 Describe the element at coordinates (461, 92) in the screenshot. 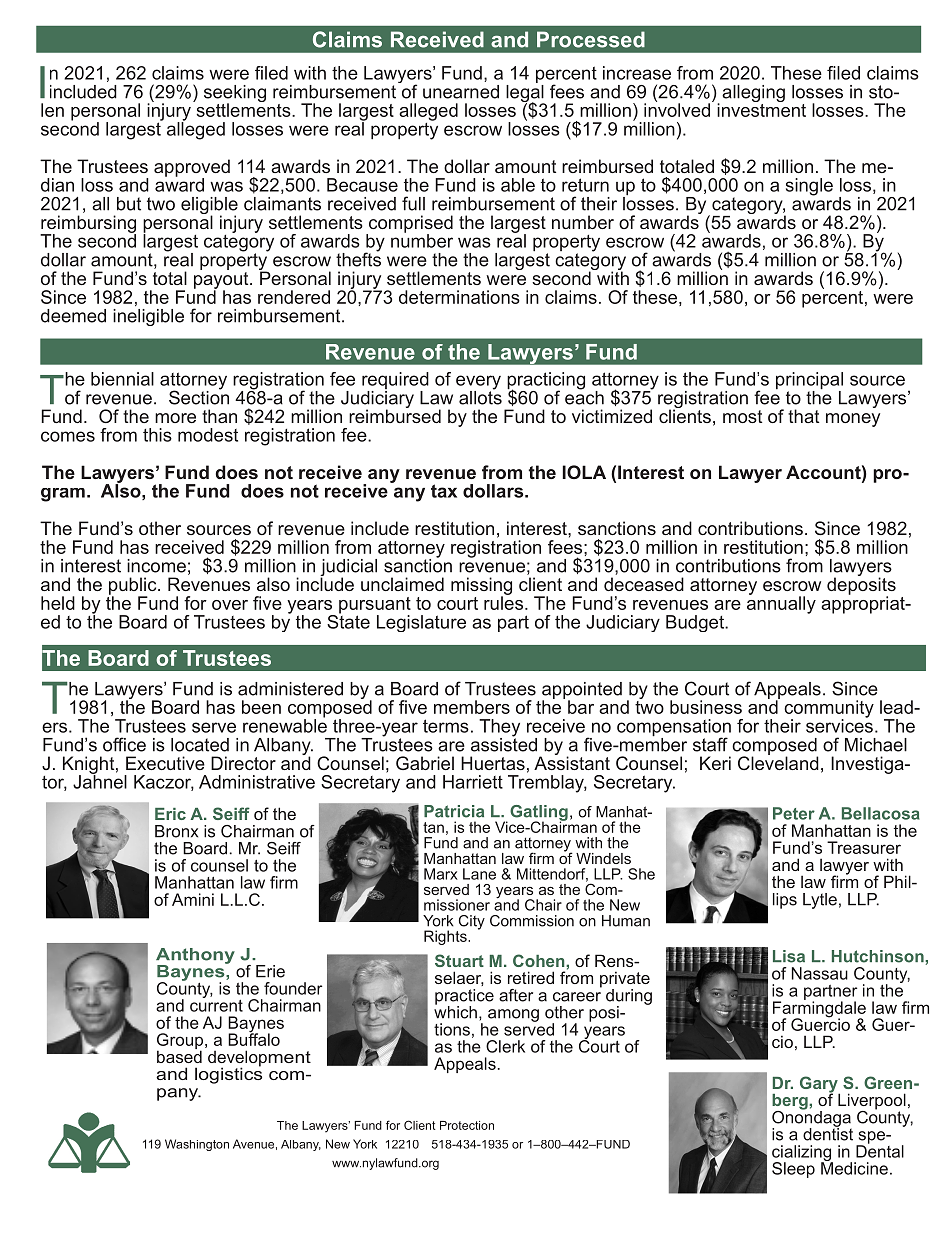

I see `unearned` at that location.
